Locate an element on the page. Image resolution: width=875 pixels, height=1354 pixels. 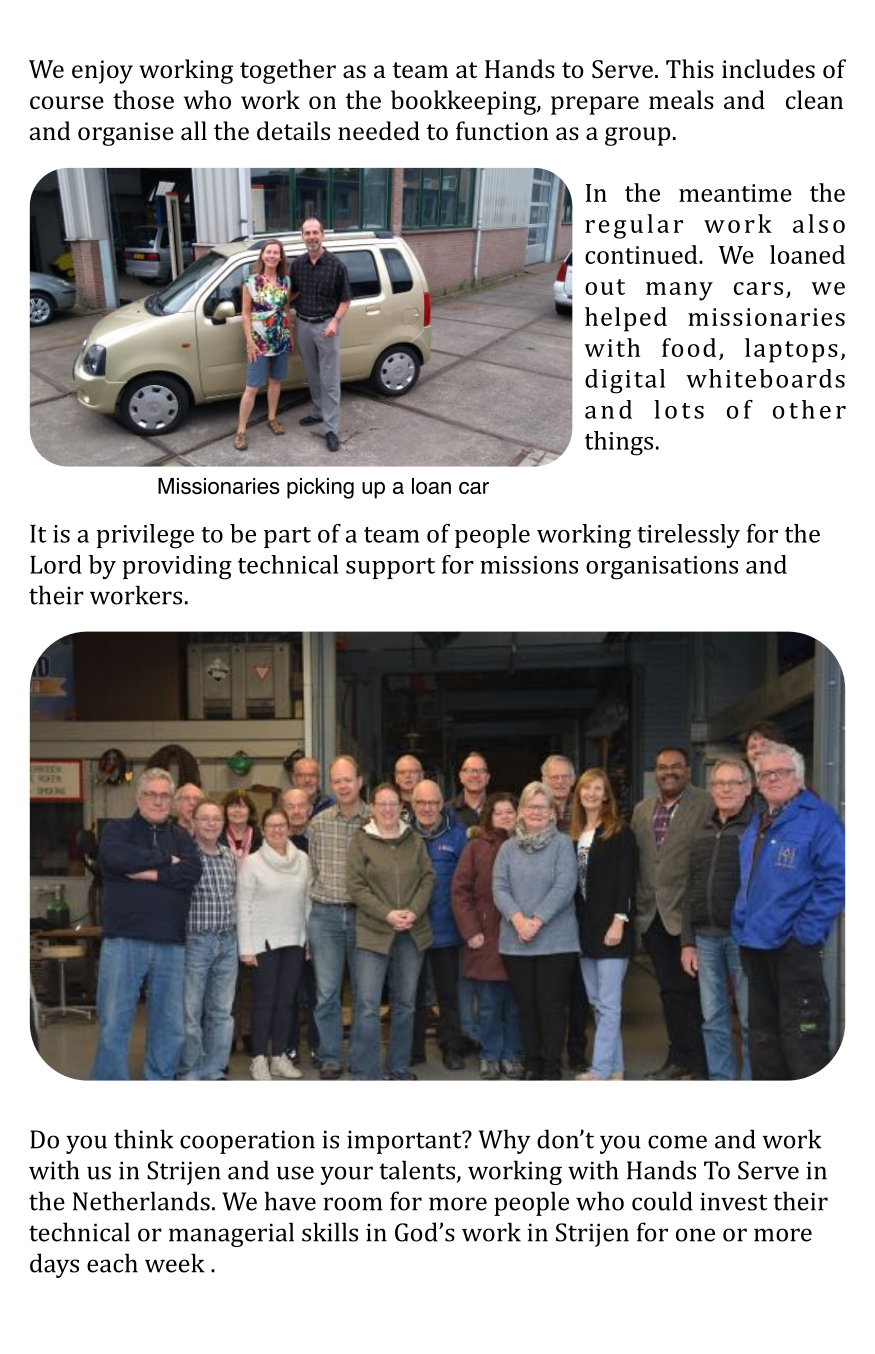
meals is located at coordinates (681, 99).
